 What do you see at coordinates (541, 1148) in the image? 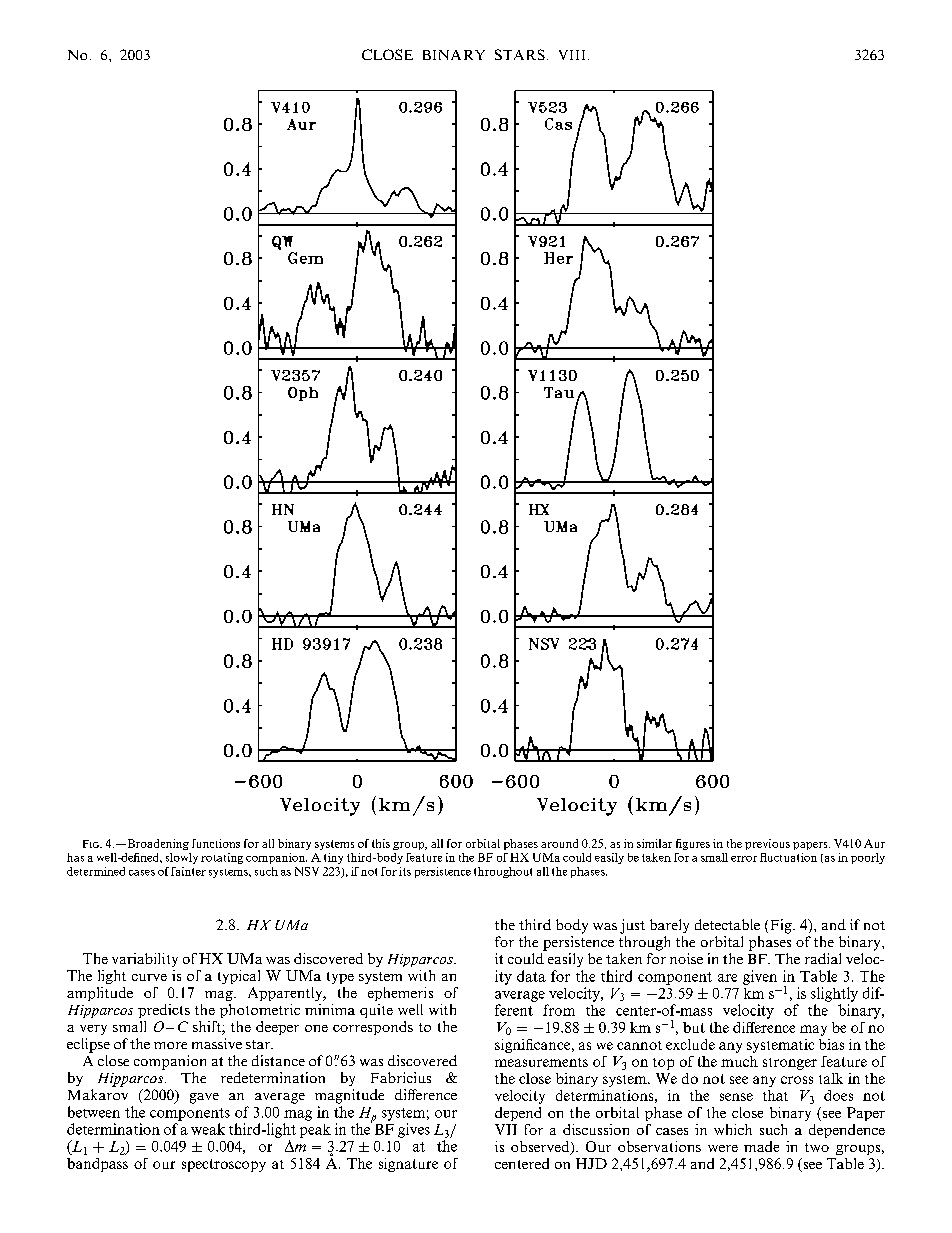
I see `observed` at bounding box center [541, 1148].
